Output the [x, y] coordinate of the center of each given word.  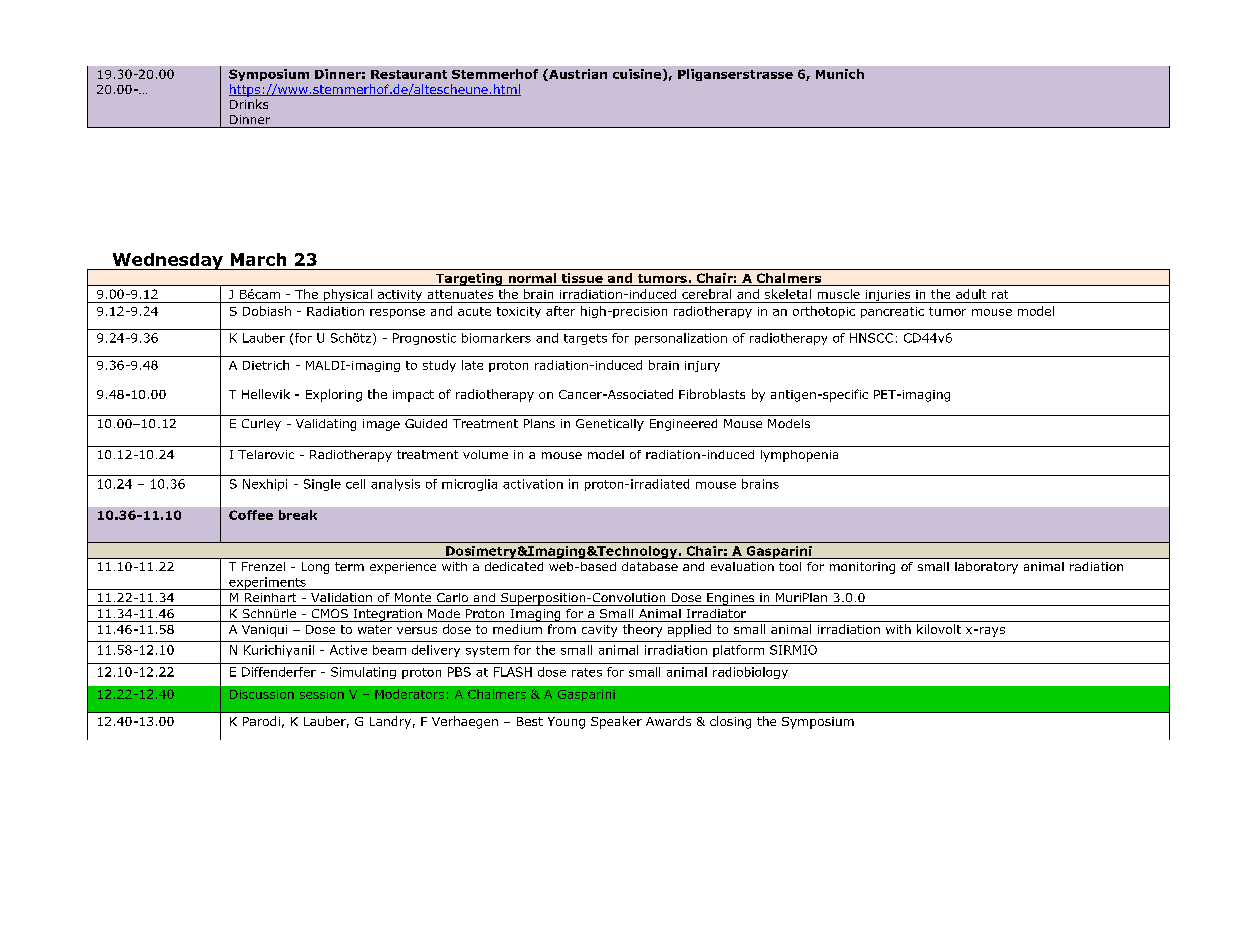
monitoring [862, 568]
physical [347, 296]
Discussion [262, 694]
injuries [888, 296]
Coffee [251, 515]
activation [533, 484]
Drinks [249, 104]
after [560, 311]
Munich [840, 74]
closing [730, 722]
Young [566, 723]
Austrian [577, 75]
